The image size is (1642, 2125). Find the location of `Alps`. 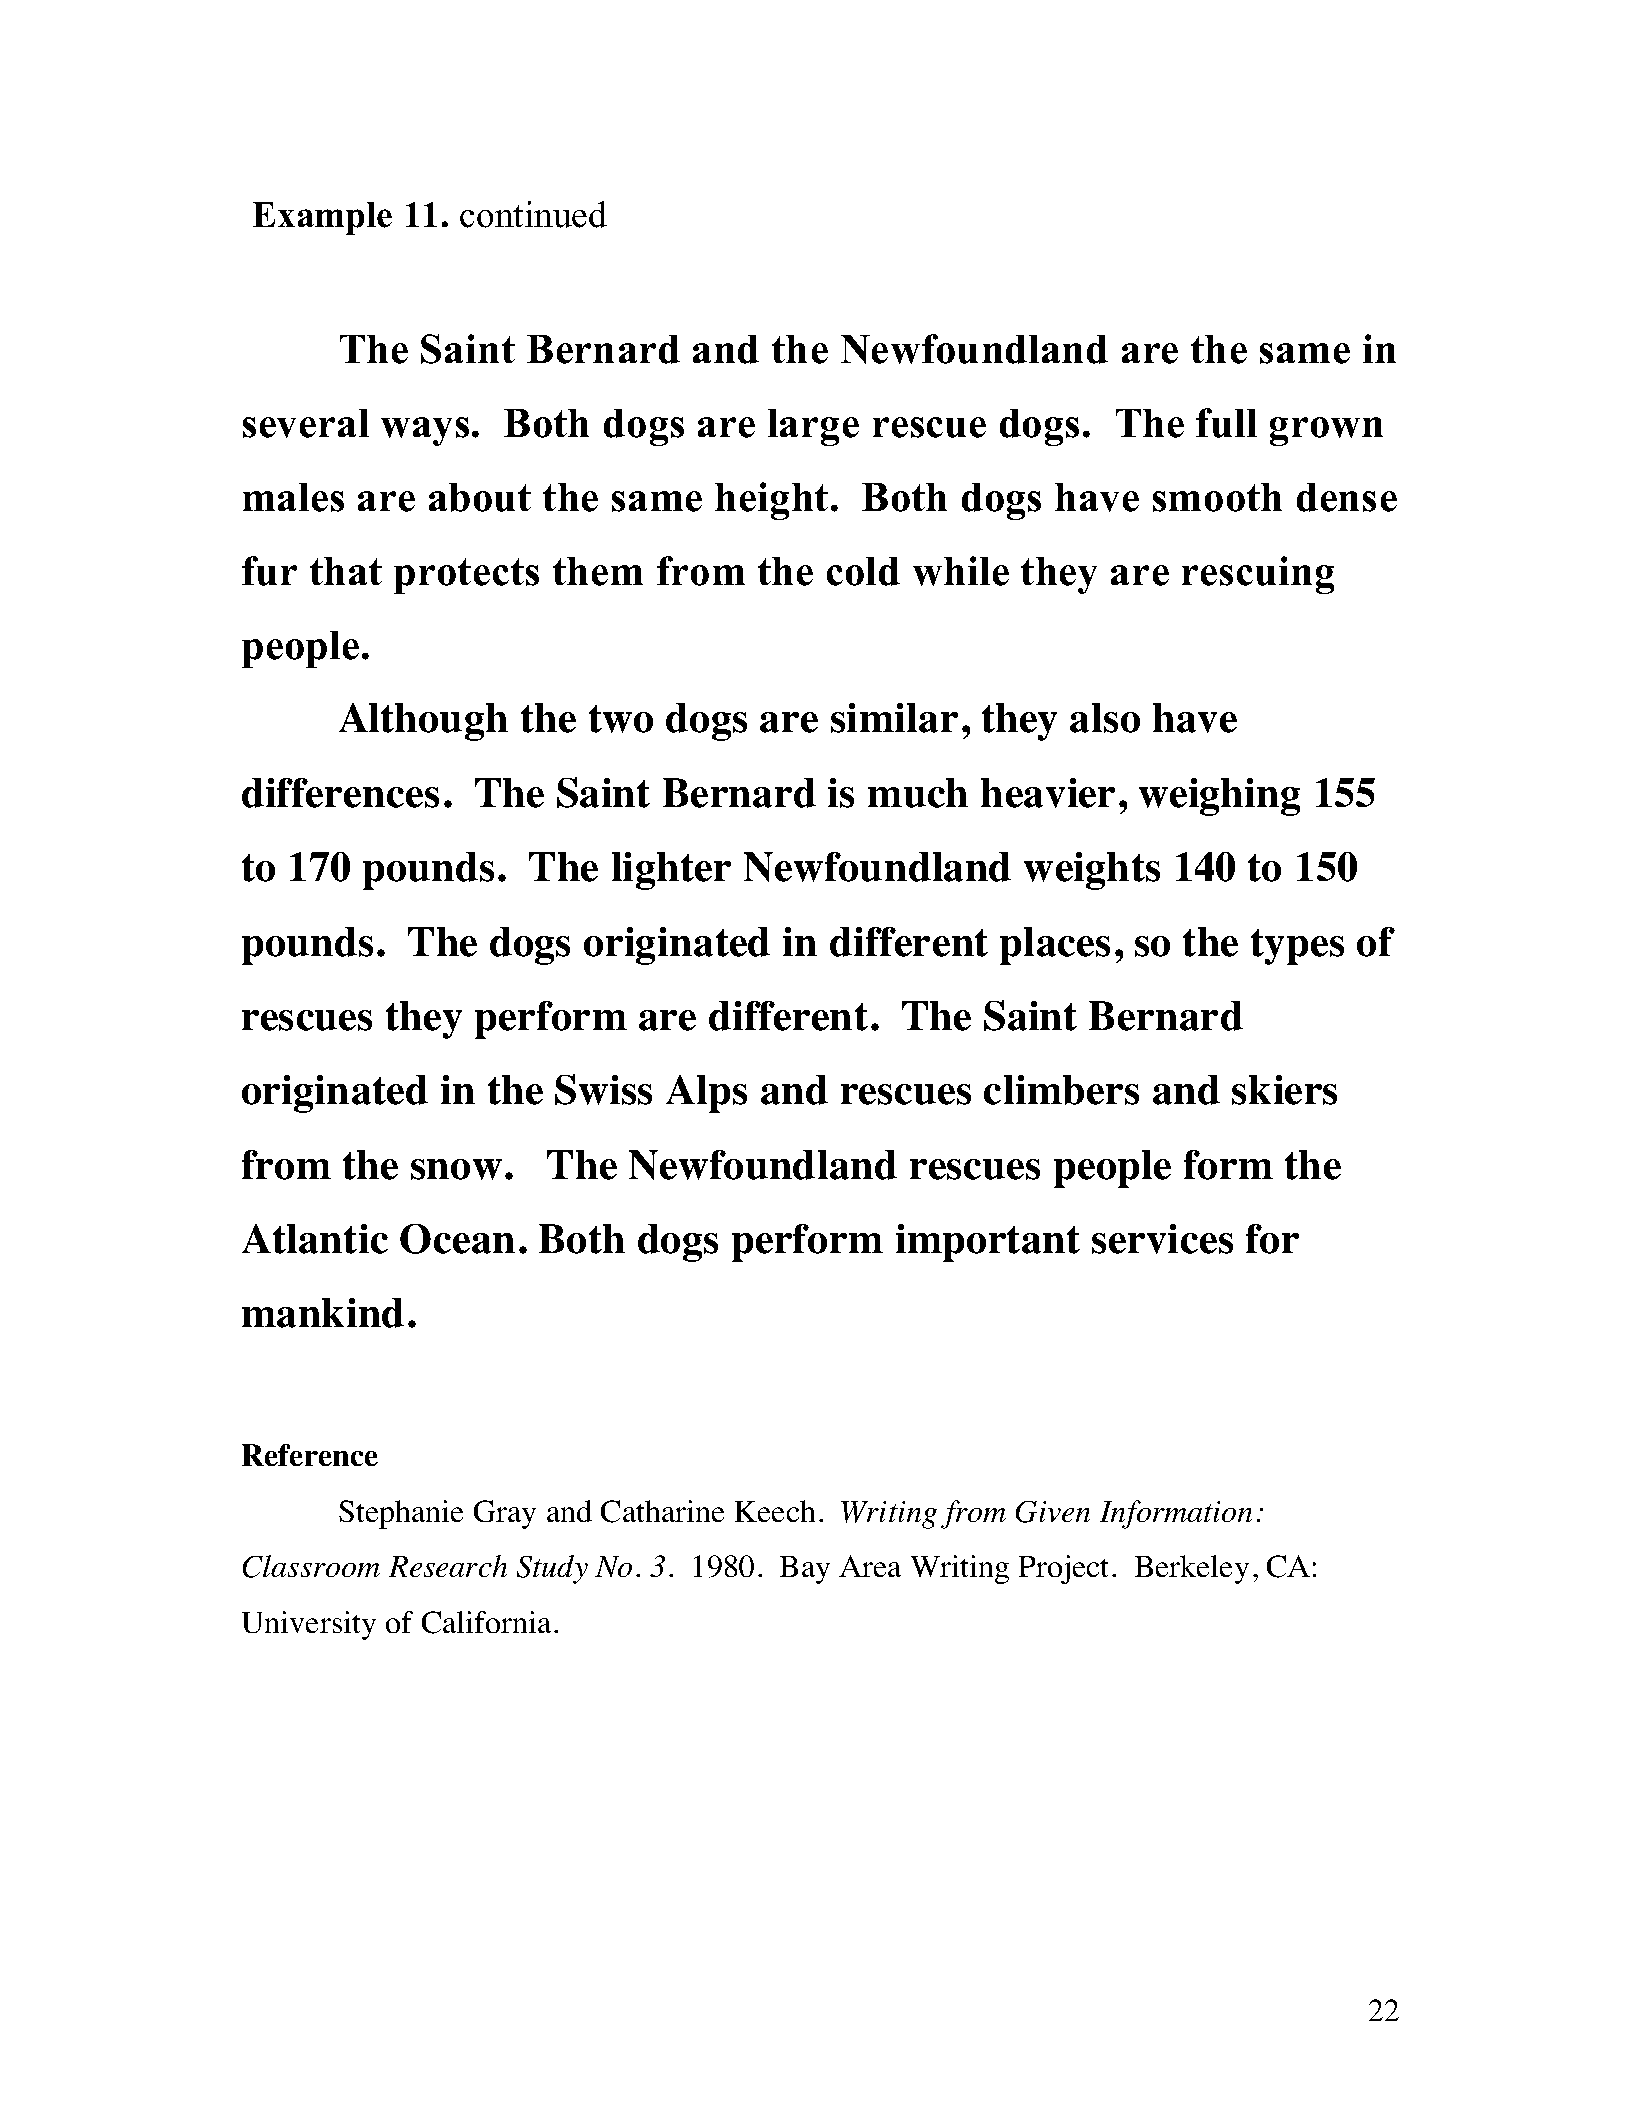

Alps is located at coordinates (706, 1094).
